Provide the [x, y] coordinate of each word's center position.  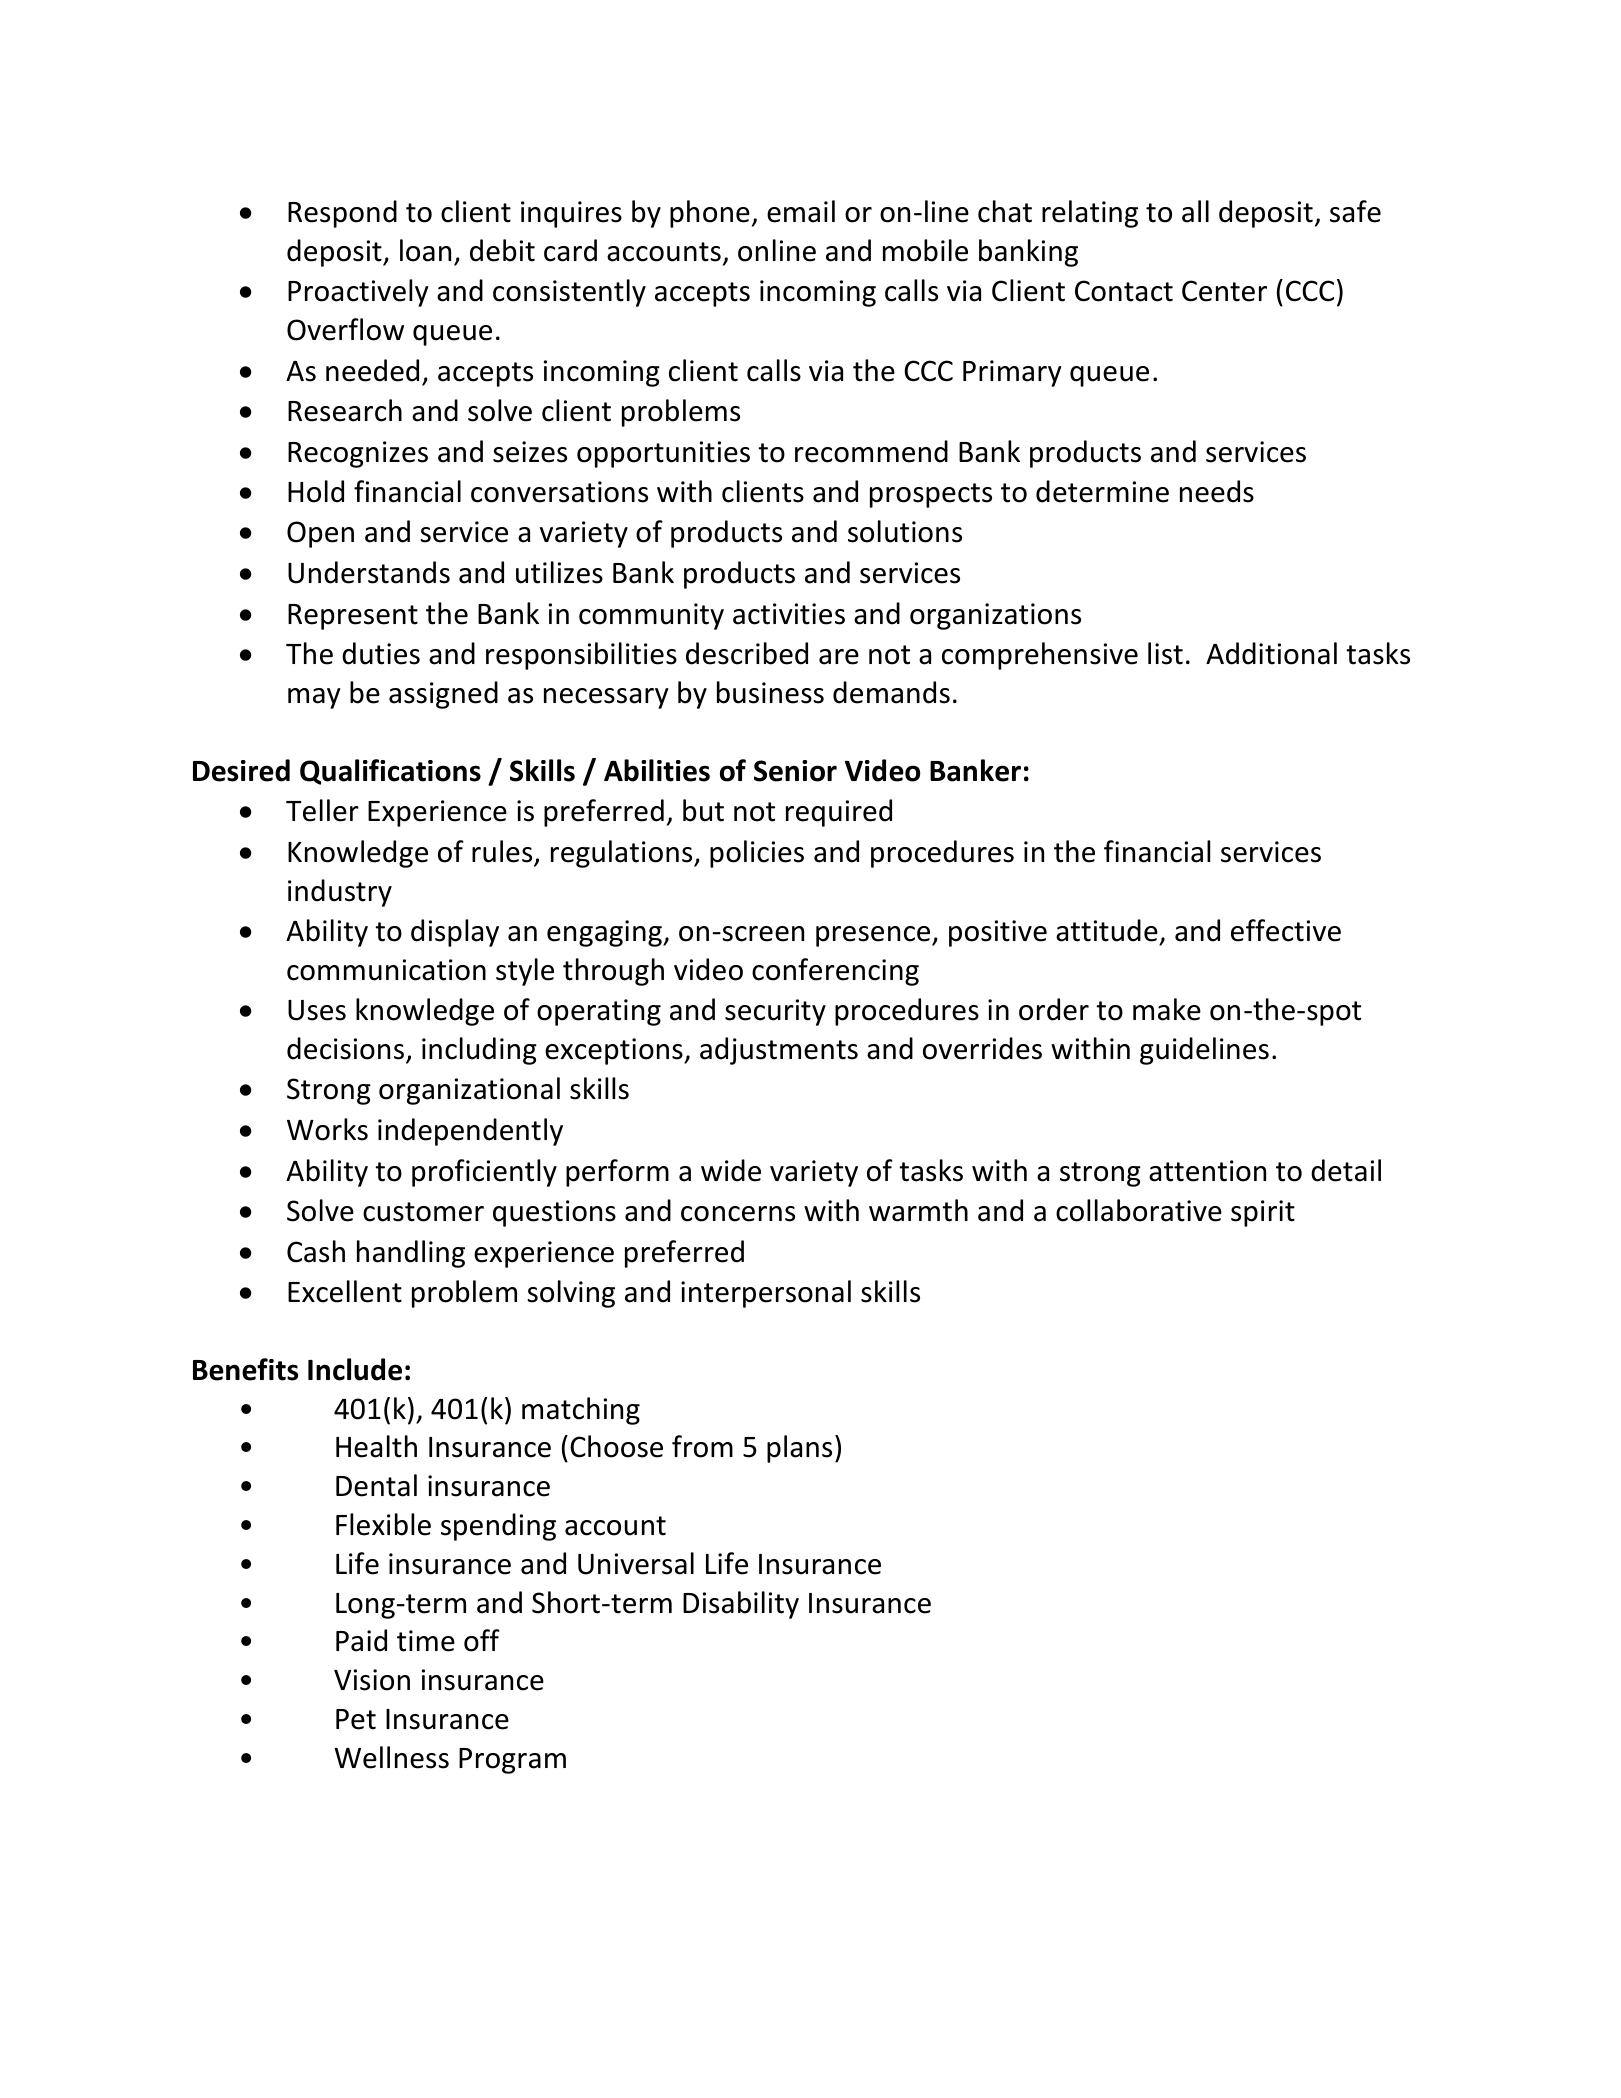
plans [799, 1449]
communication [386, 970]
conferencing [835, 972]
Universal [636, 1563]
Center [1224, 291]
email [801, 211]
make [1167, 1009]
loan [425, 250]
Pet [356, 1719]
